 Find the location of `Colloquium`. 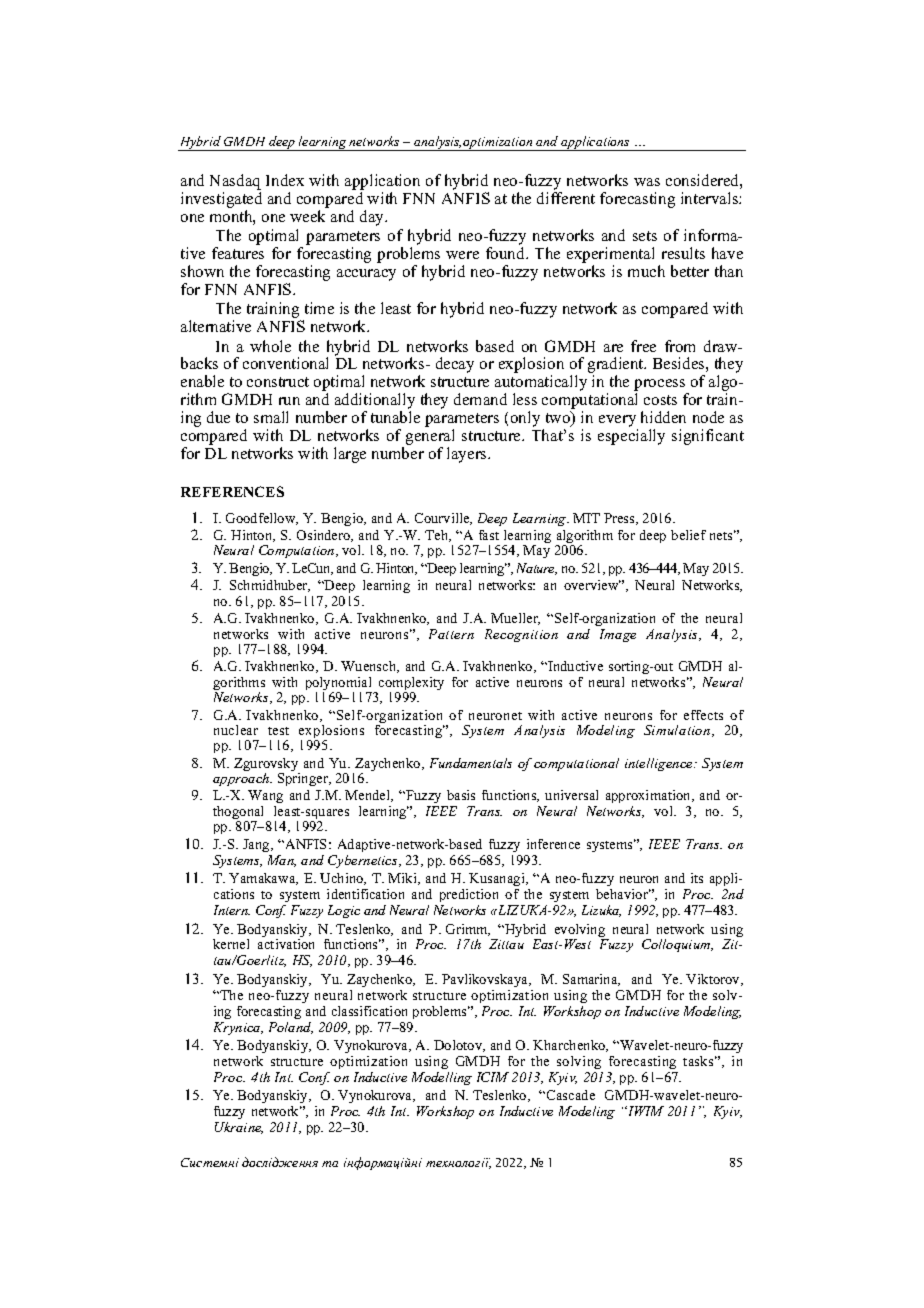

Colloquium is located at coordinates (677, 945).
